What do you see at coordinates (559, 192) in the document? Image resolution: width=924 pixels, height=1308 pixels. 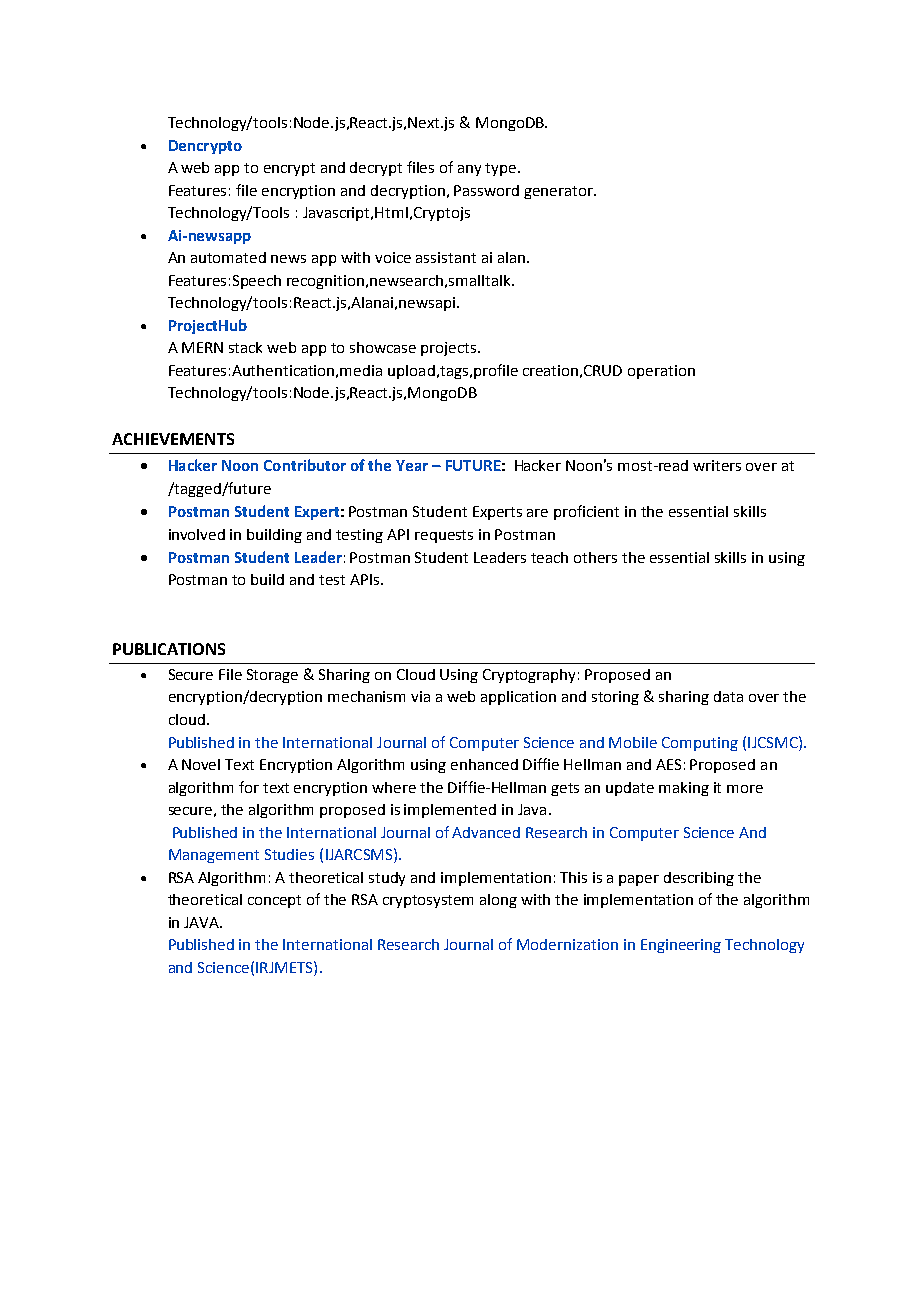 I see `generator` at bounding box center [559, 192].
